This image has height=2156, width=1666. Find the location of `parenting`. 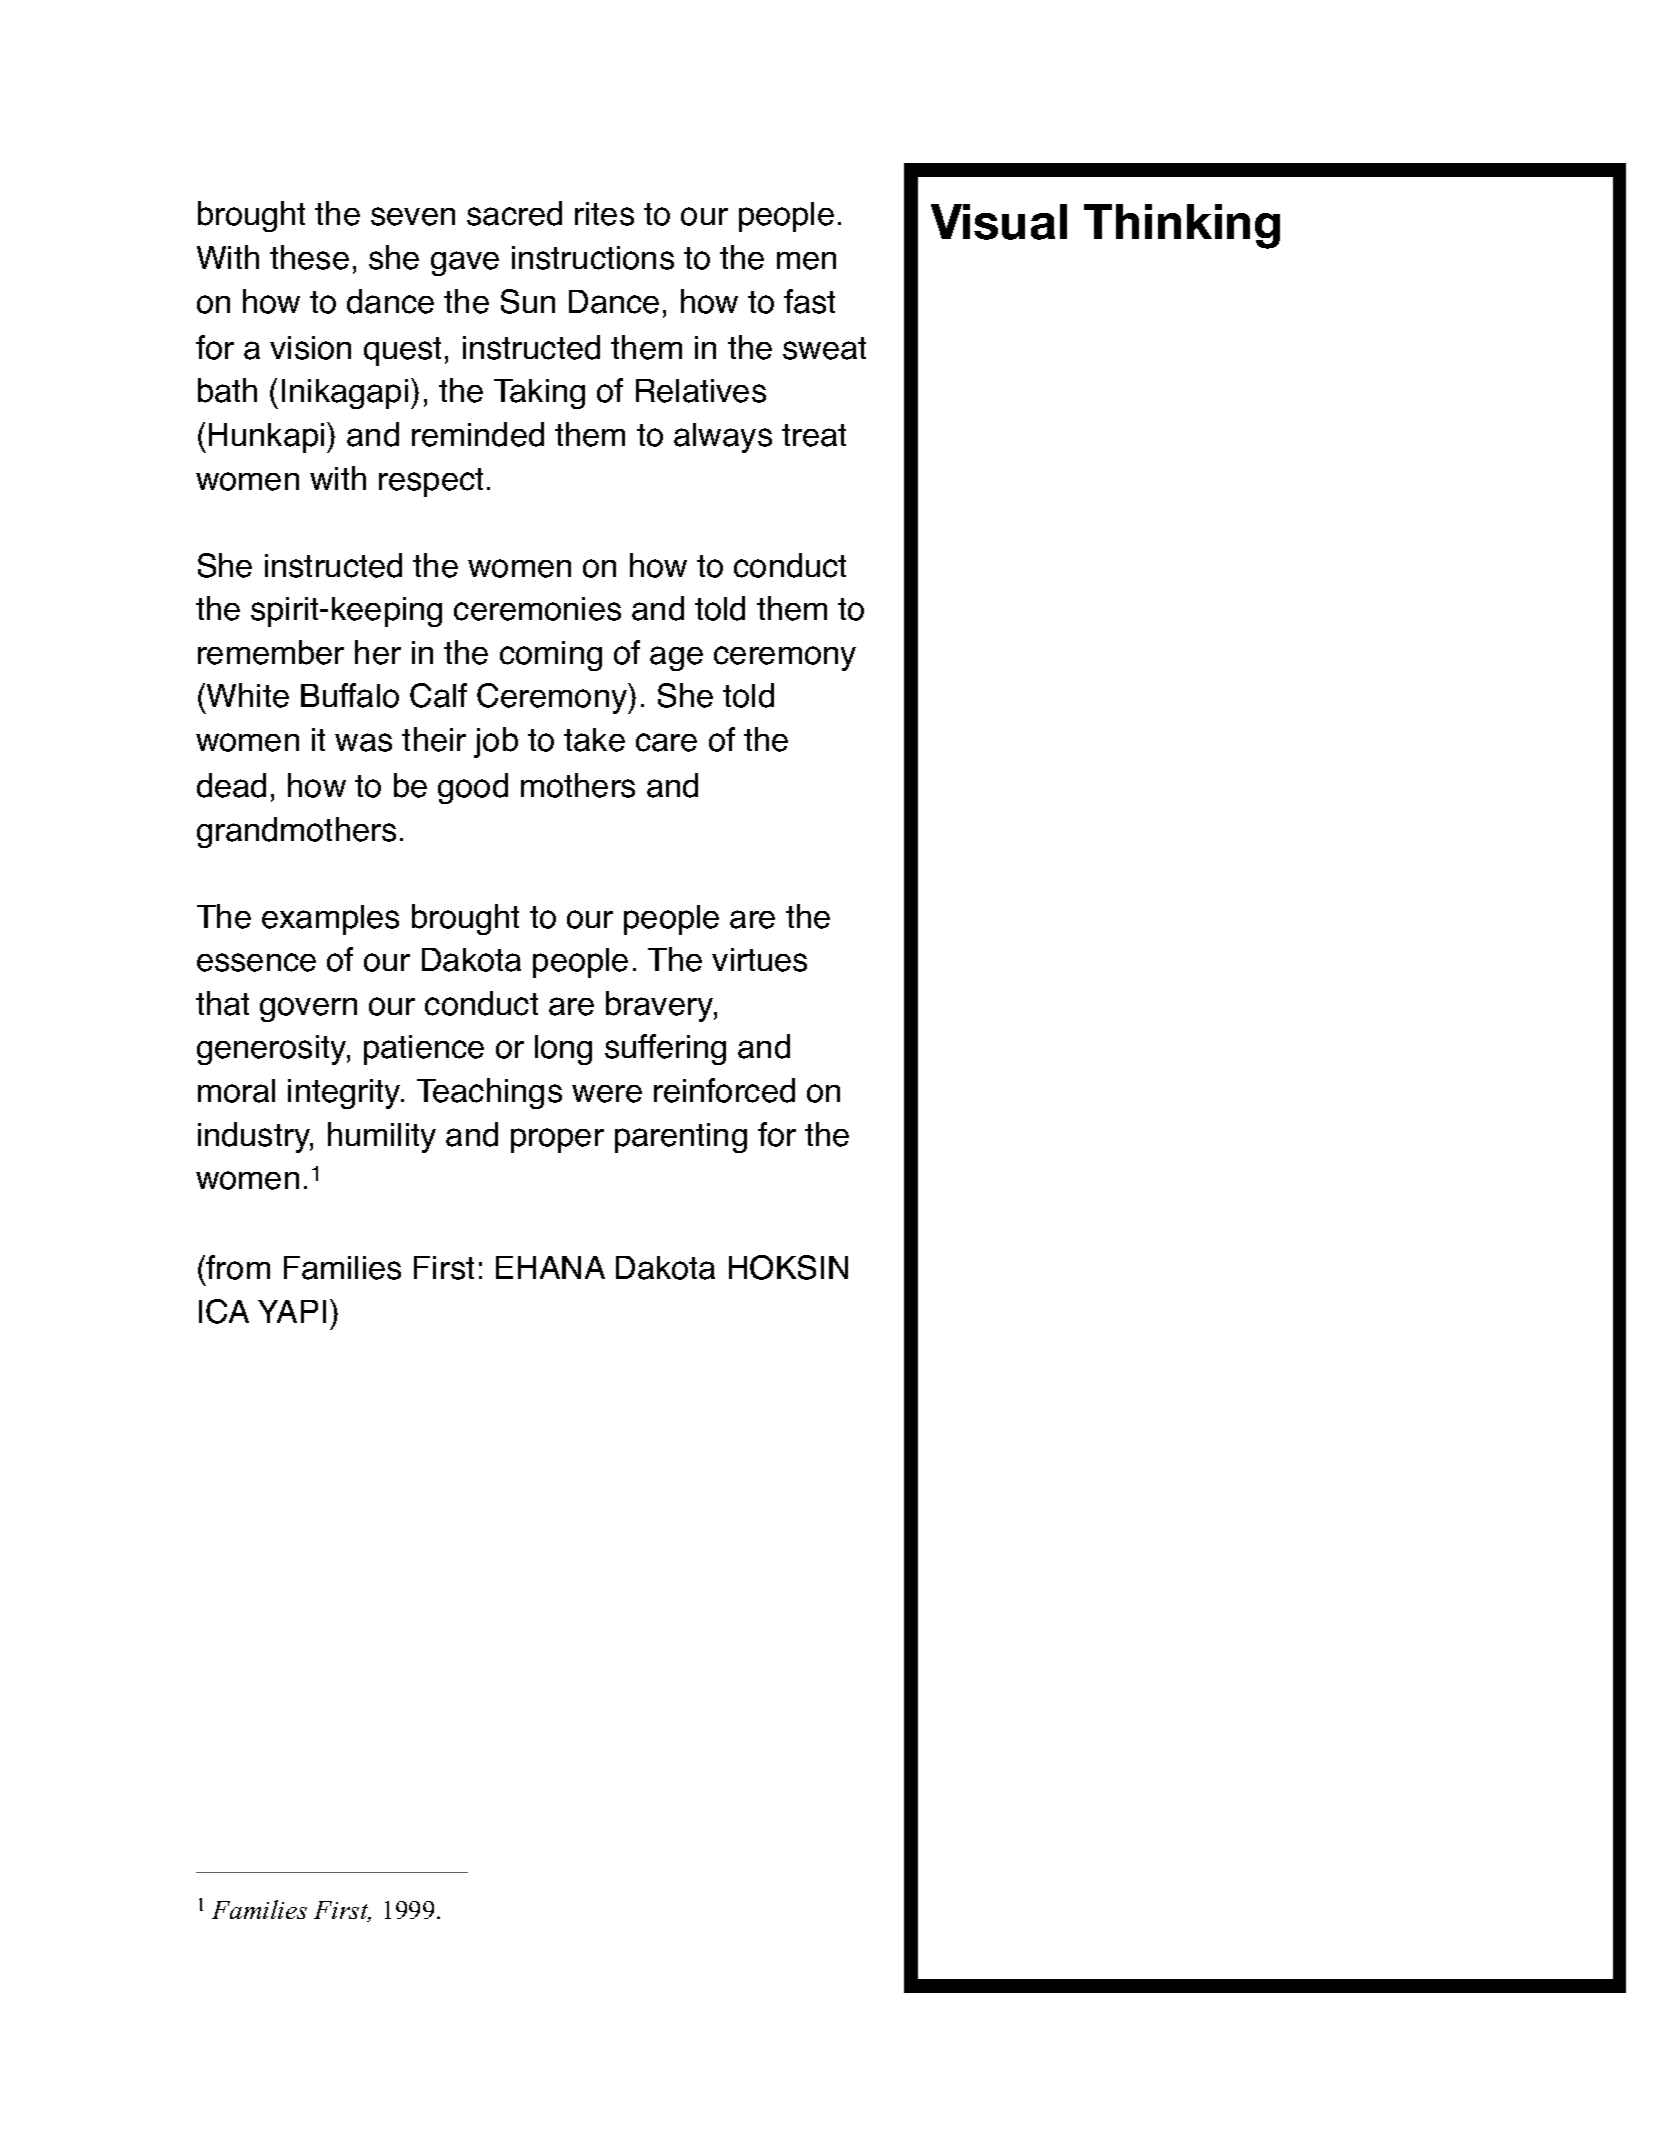

parenting is located at coordinates (681, 1138).
